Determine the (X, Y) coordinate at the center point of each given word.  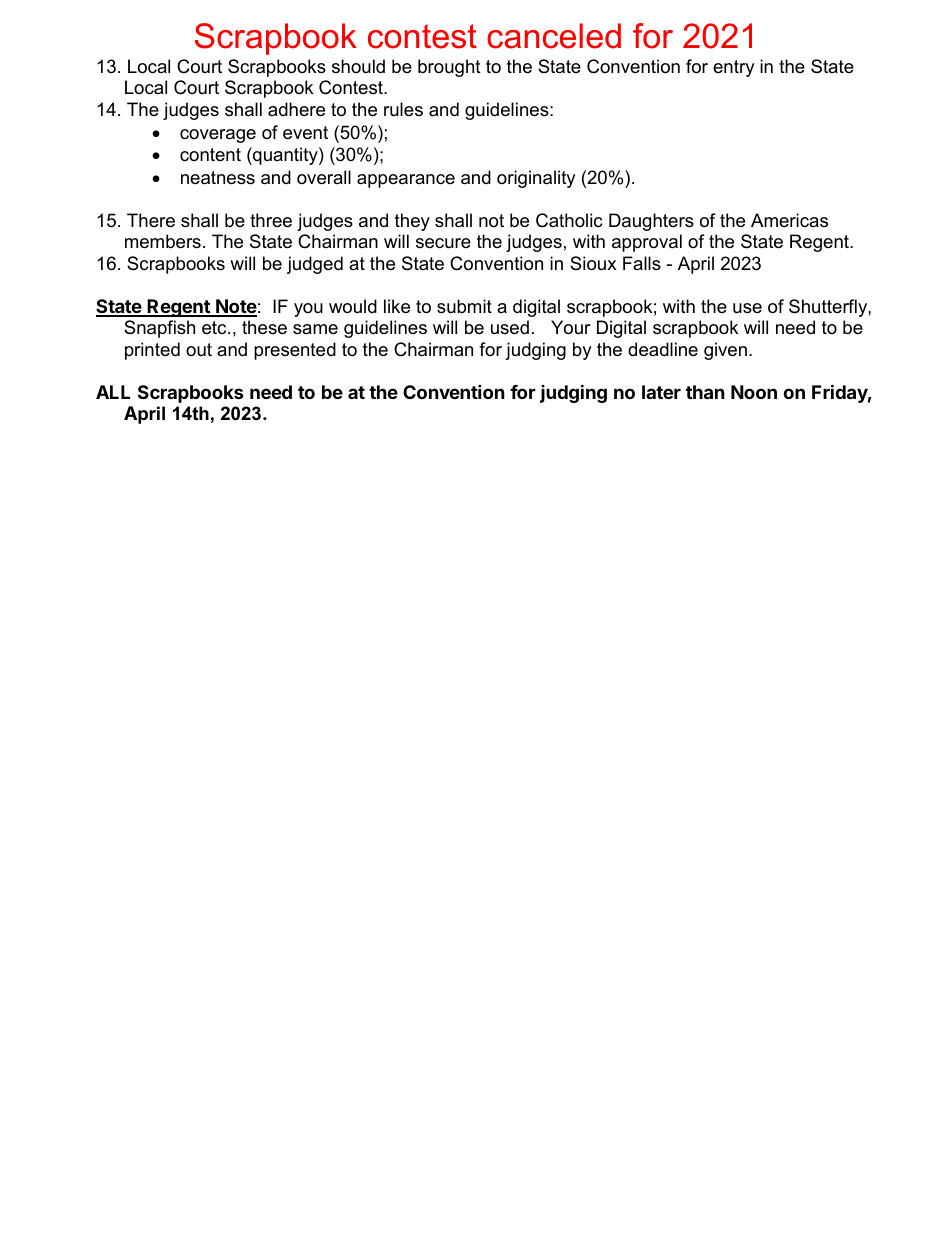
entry (734, 68)
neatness (218, 178)
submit (464, 306)
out (199, 349)
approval (647, 243)
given (725, 351)
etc (215, 328)
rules (403, 109)
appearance (406, 181)
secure (443, 243)
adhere (296, 109)
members (163, 241)
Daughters (651, 222)
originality (536, 179)
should (358, 66)
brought (449, 68)
